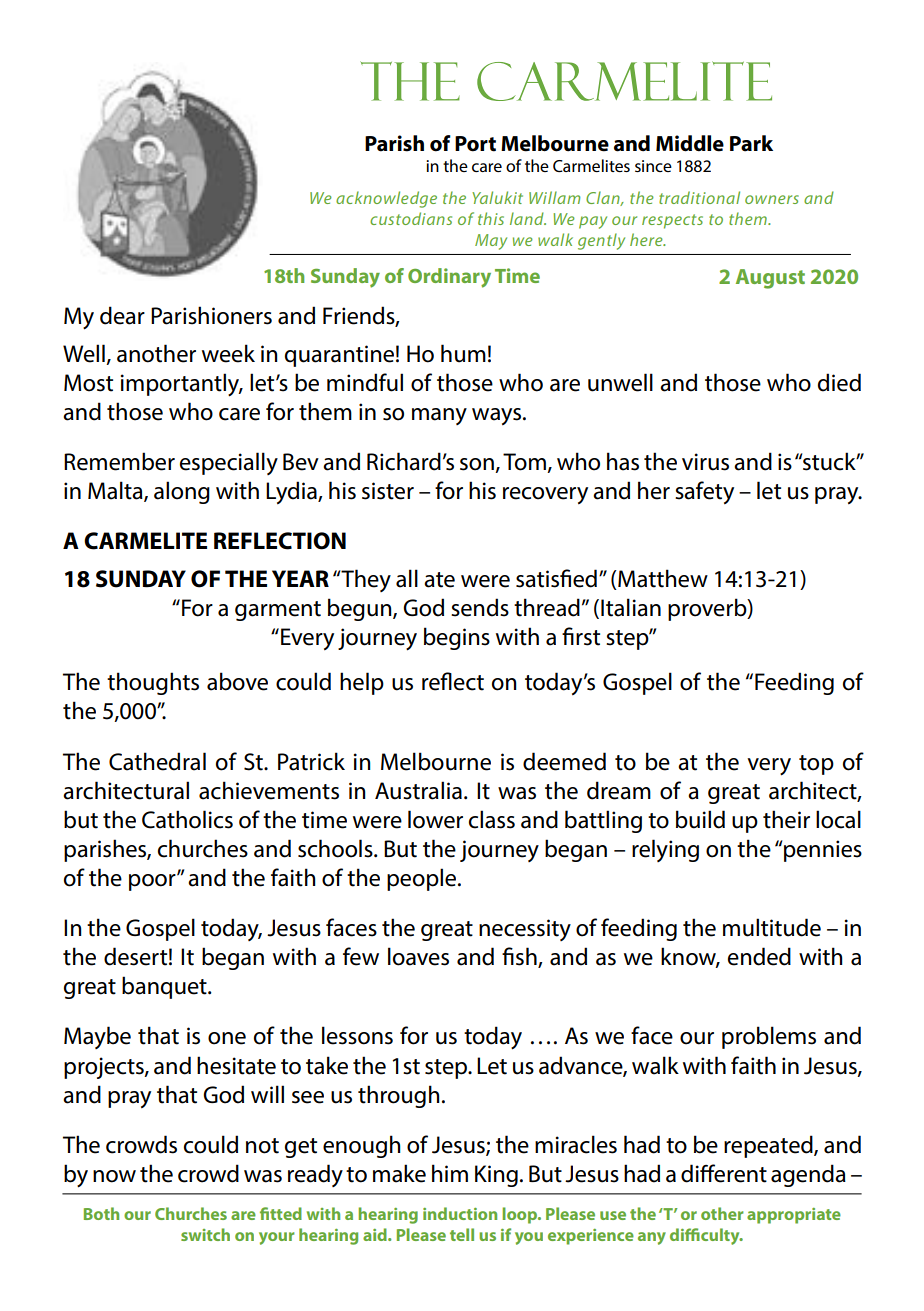  I want to click on appropriate, so click(794, 1216).
